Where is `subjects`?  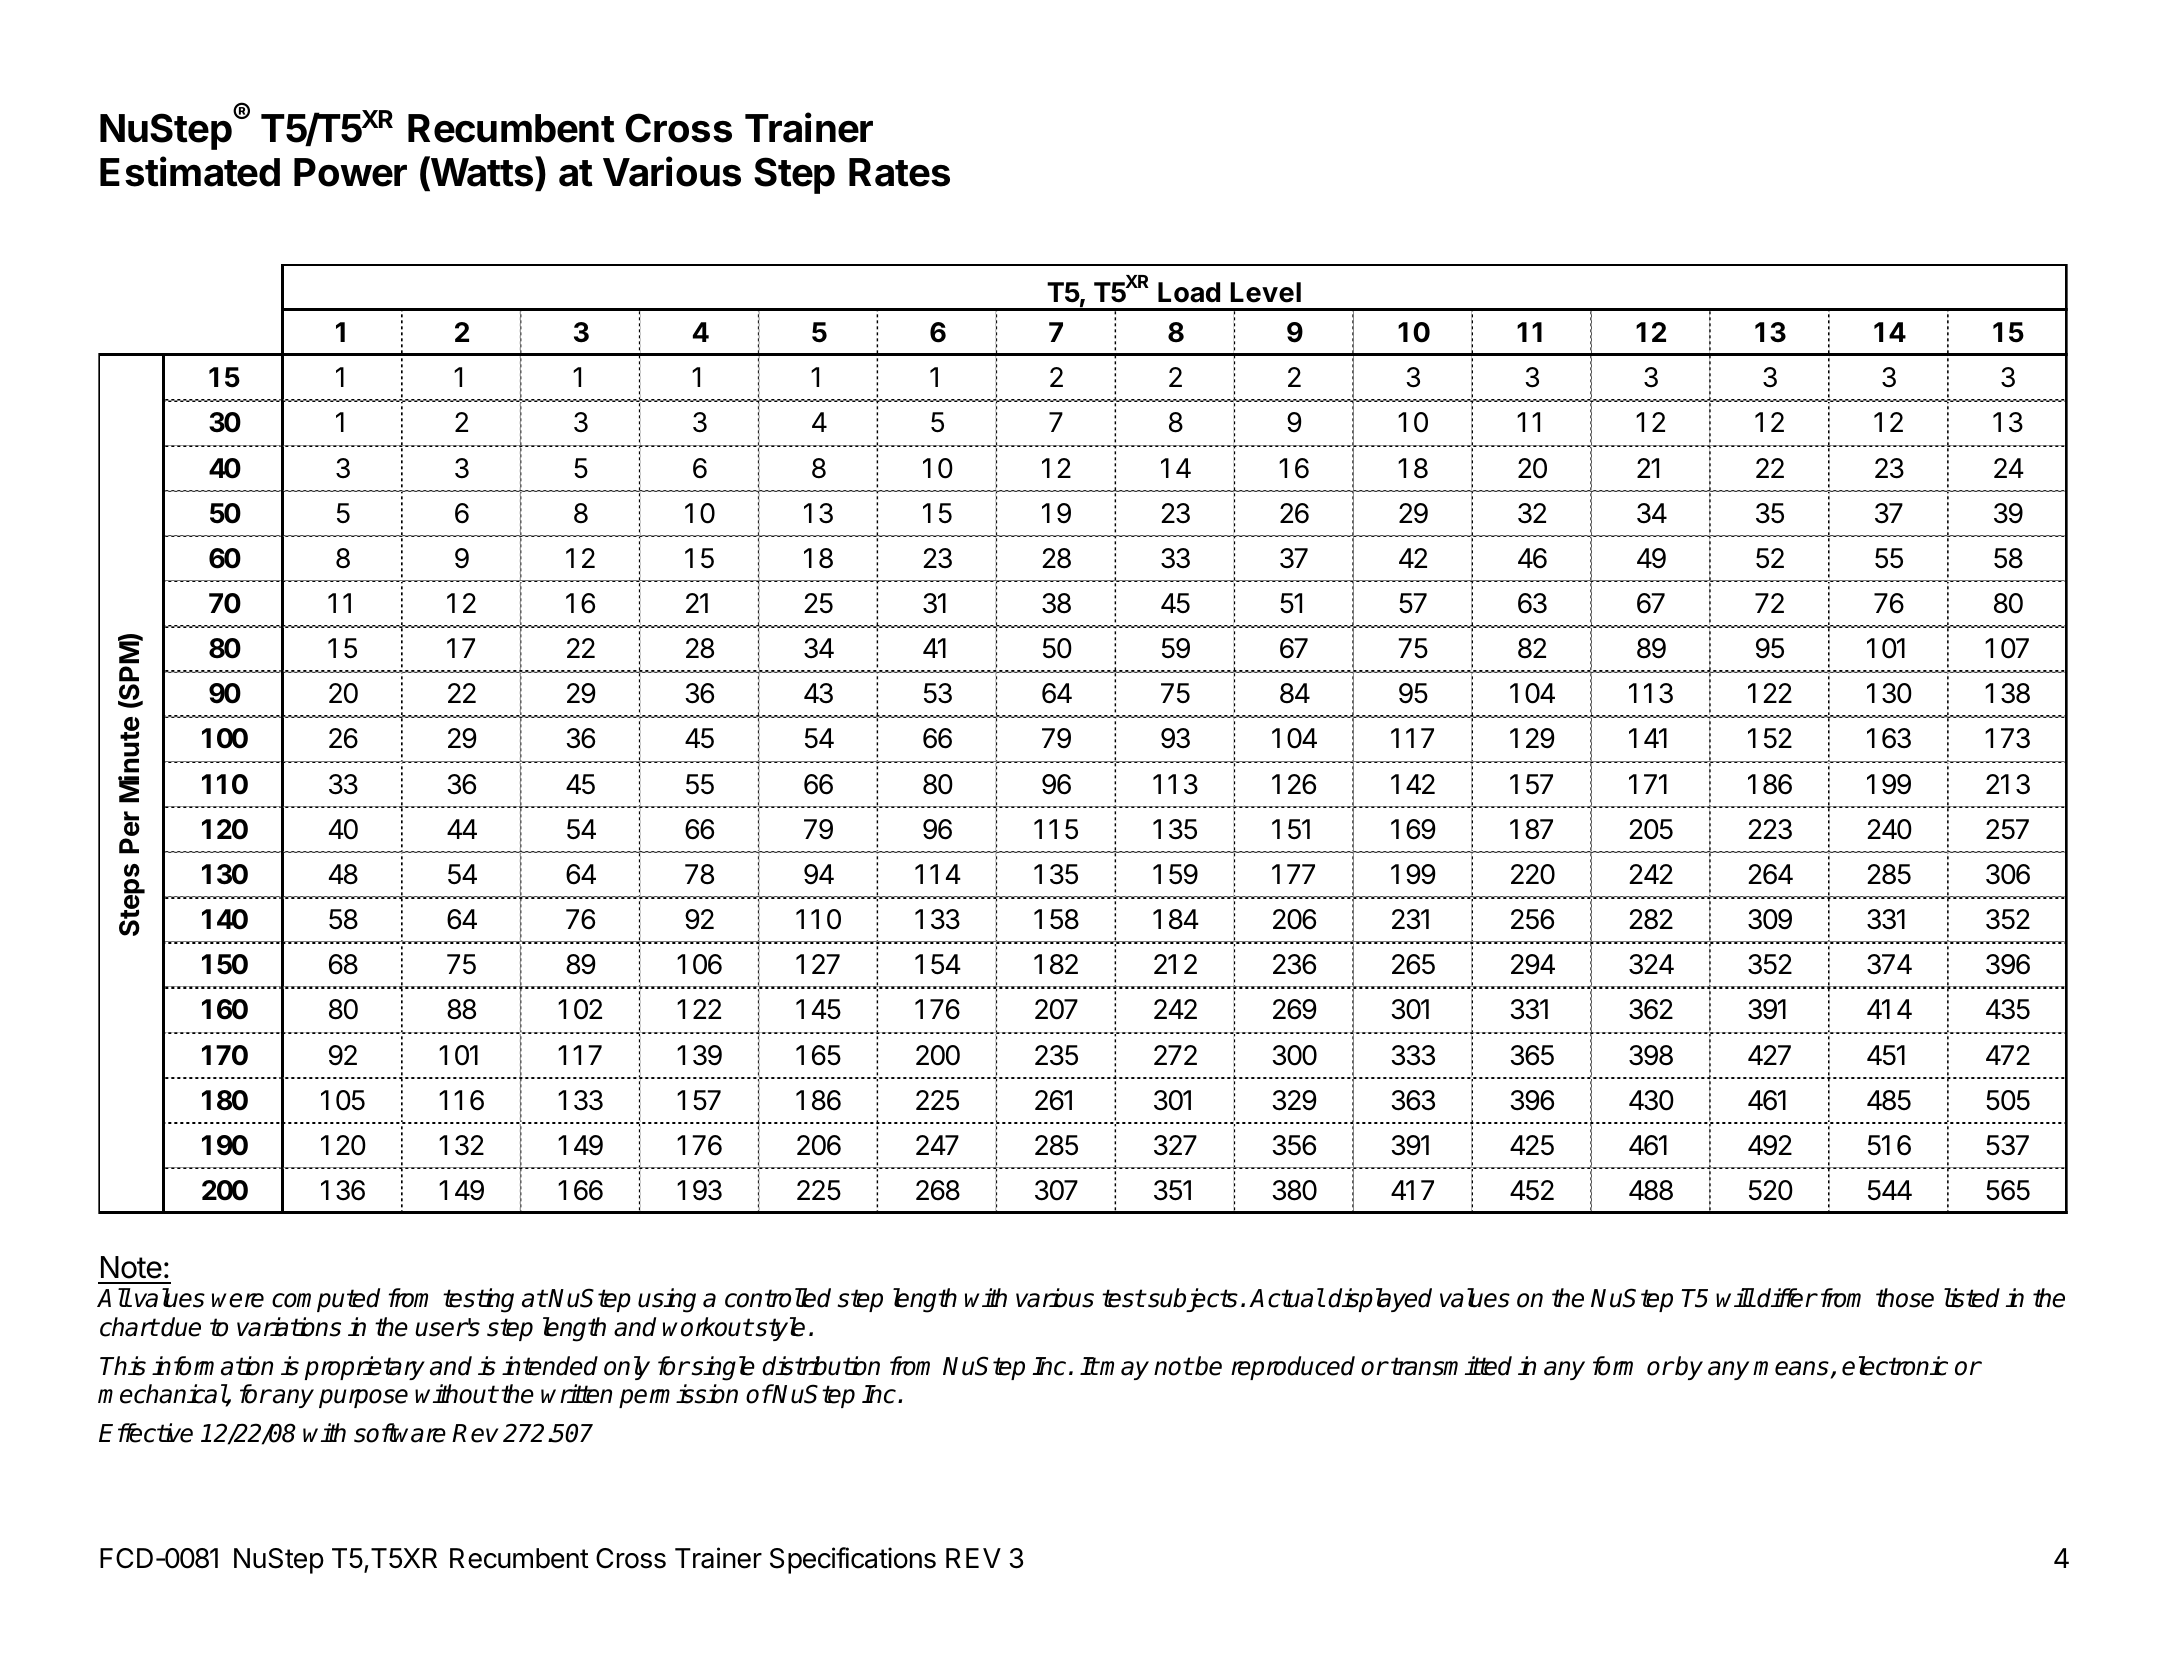
subjects is located at coordinates (1192, 1300).
